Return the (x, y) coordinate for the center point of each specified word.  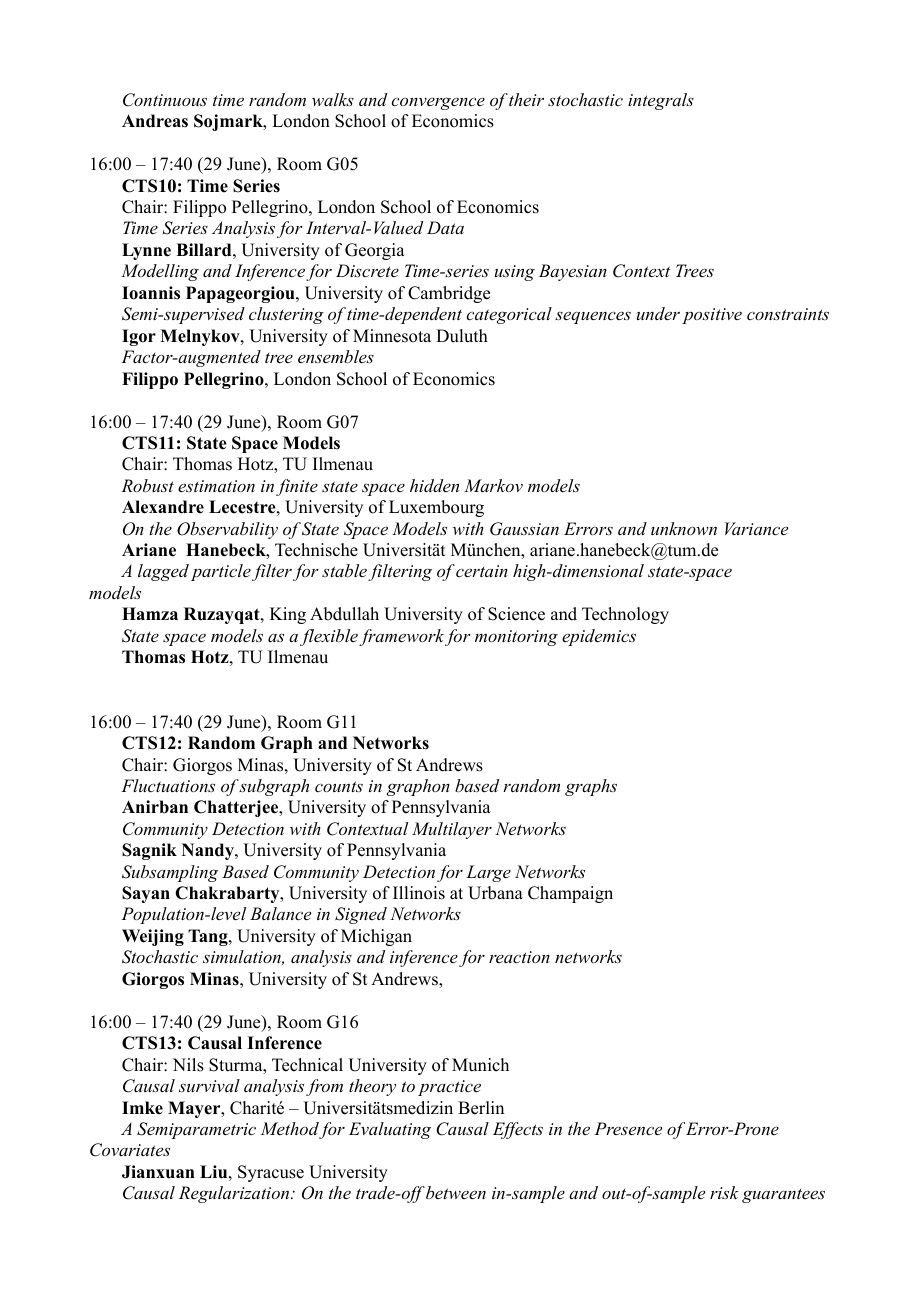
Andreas (155, 121)
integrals (661, 101)
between (455, 1192)
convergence (438, 103)
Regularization (235, 1194)
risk (724, 1192)
